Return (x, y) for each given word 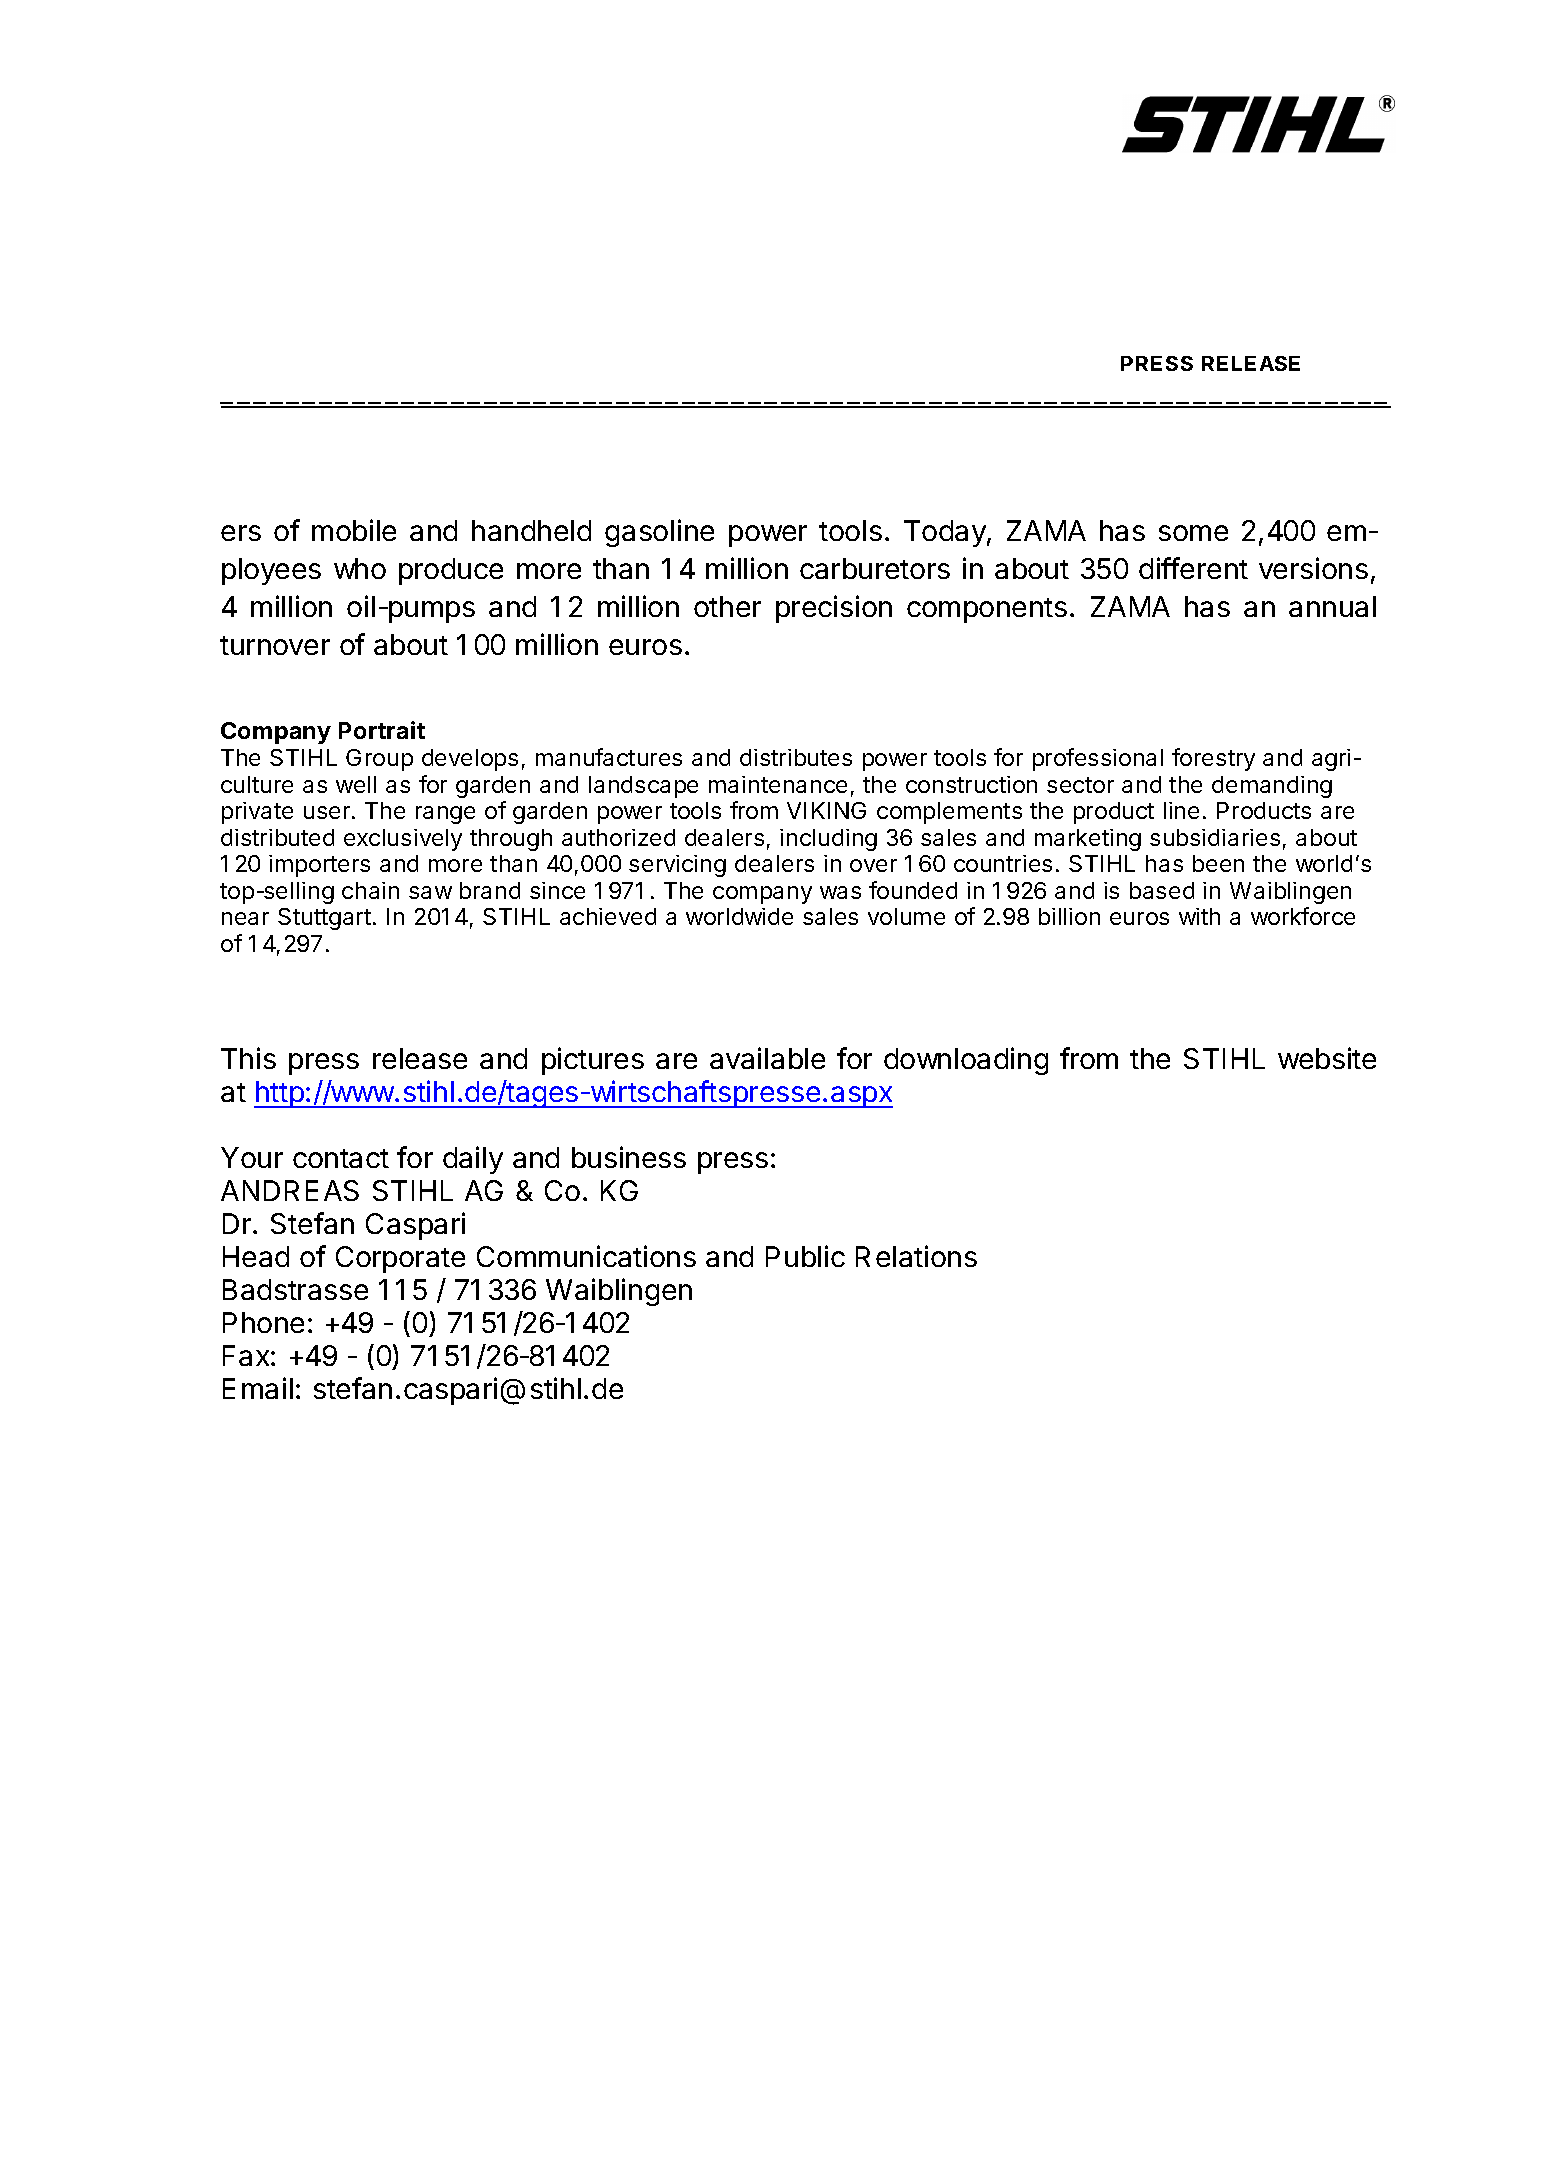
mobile (354, 530)
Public (805, 1256)
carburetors (875, 568)
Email (258, 1388)
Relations (916, 1256)
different (1193, 568)
